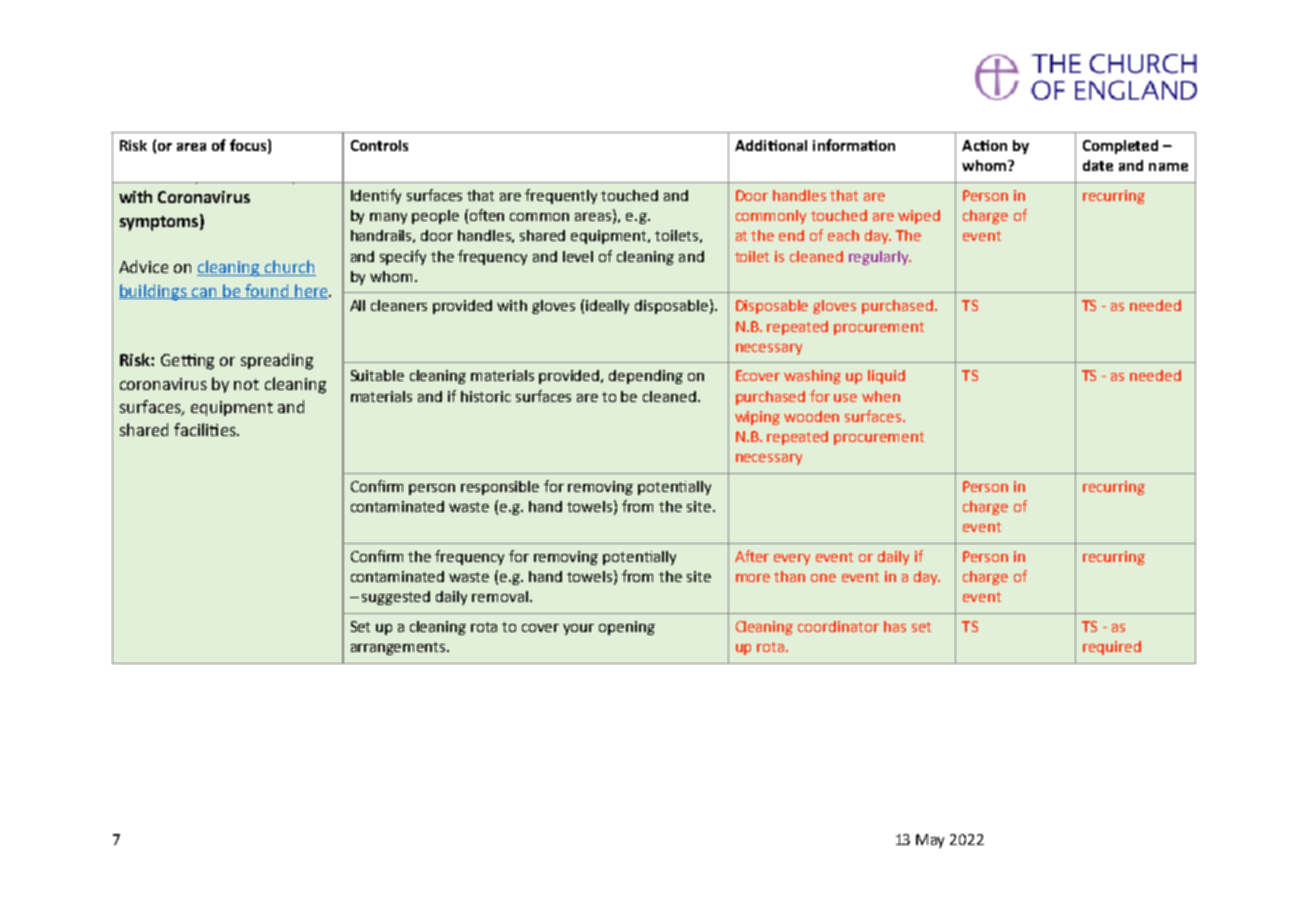 The image size is (1308, 924). What do you see at coordinates (500, 488) in the screenshot?
I see `responsible` at bounding box center [500, 488].
